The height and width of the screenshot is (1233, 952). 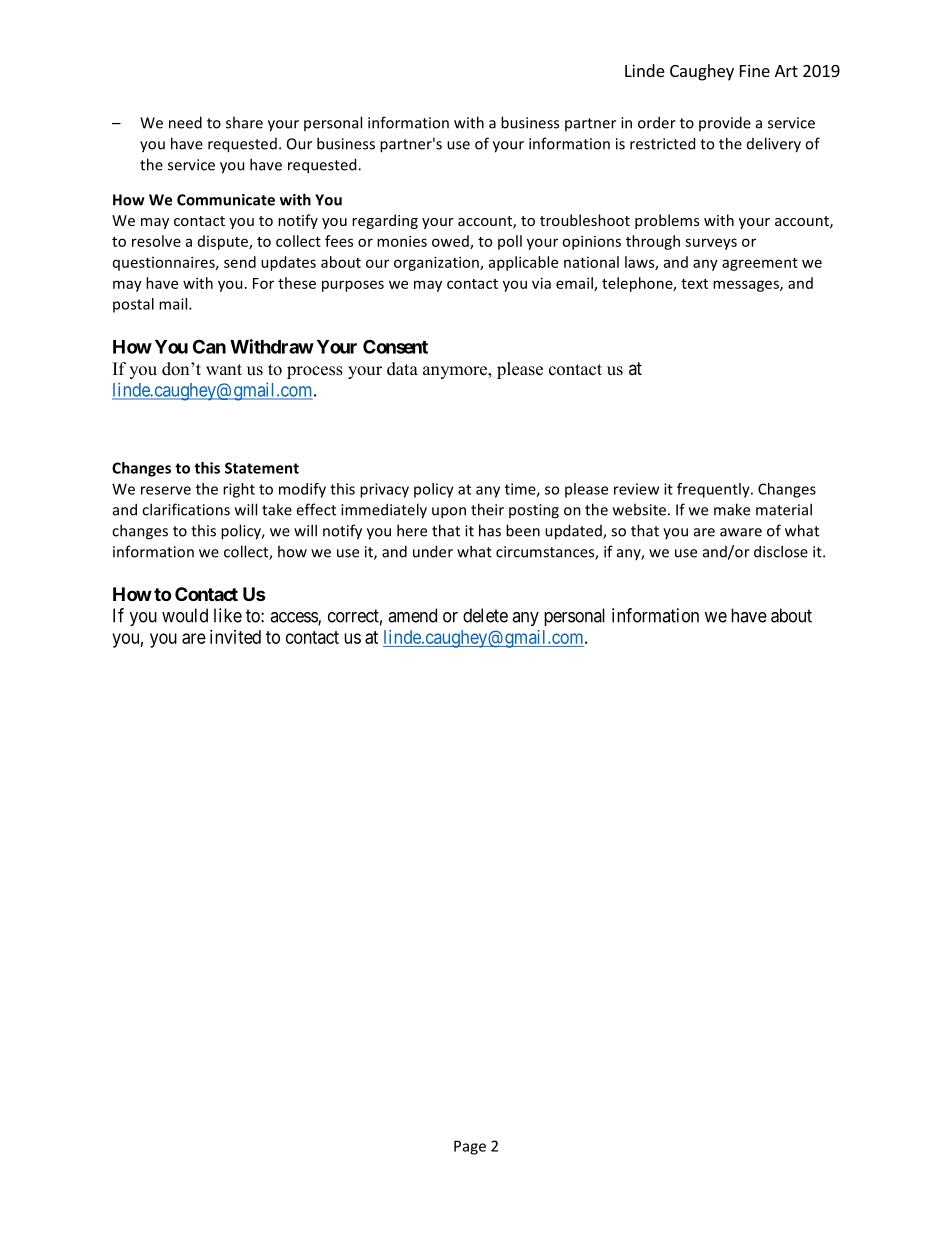 What do you see at coordinates (228, 615) in the screenshot?
I see `like` at bounding box center [228, 615].
